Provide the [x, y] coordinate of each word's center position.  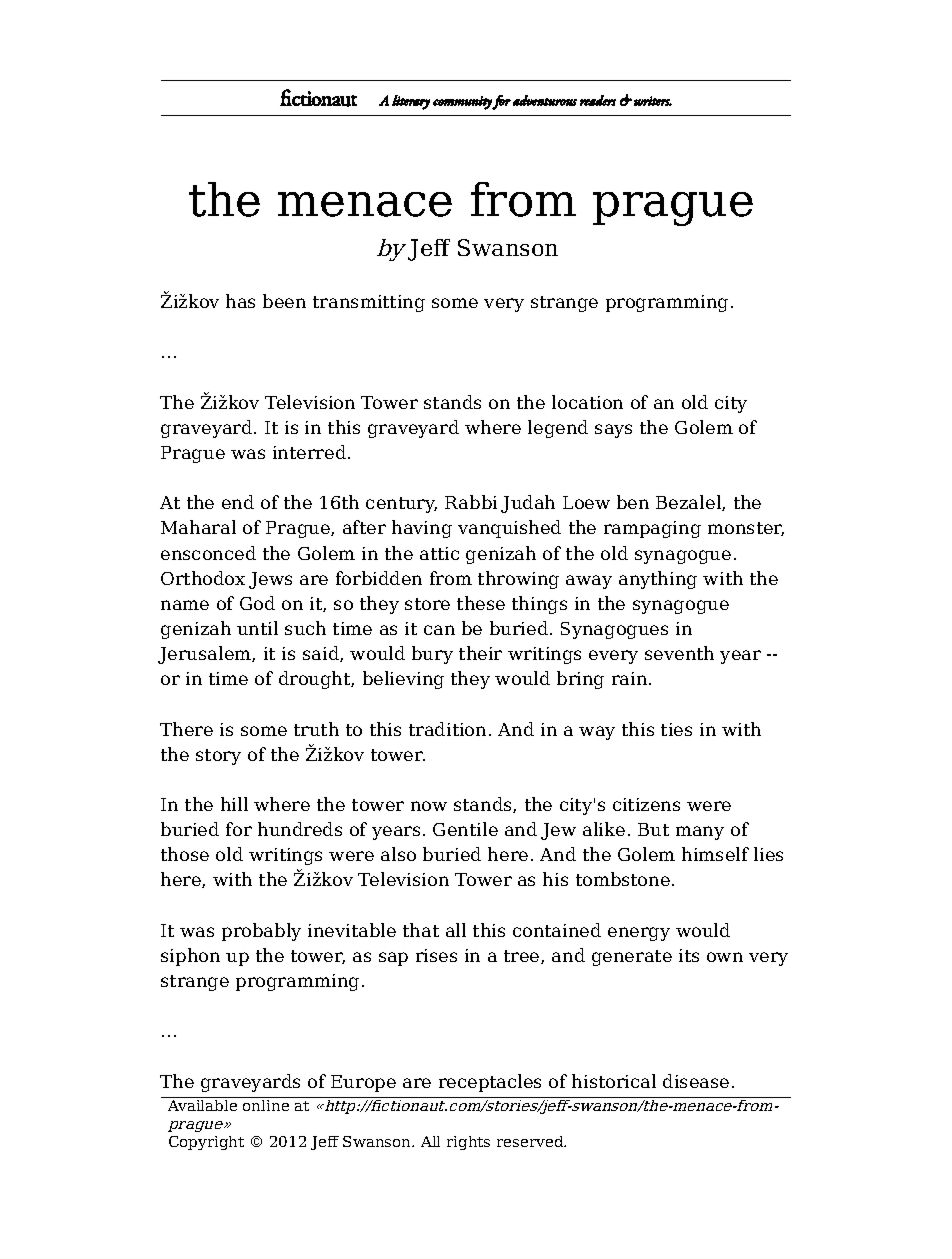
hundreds [300, 829]
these [481, 603]
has [240, 301]
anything [658, 580]
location [587, 402]
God [257, 603]
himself [715, 854]
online [266, 1105]
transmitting [369, 303]
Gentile [465, 829]
